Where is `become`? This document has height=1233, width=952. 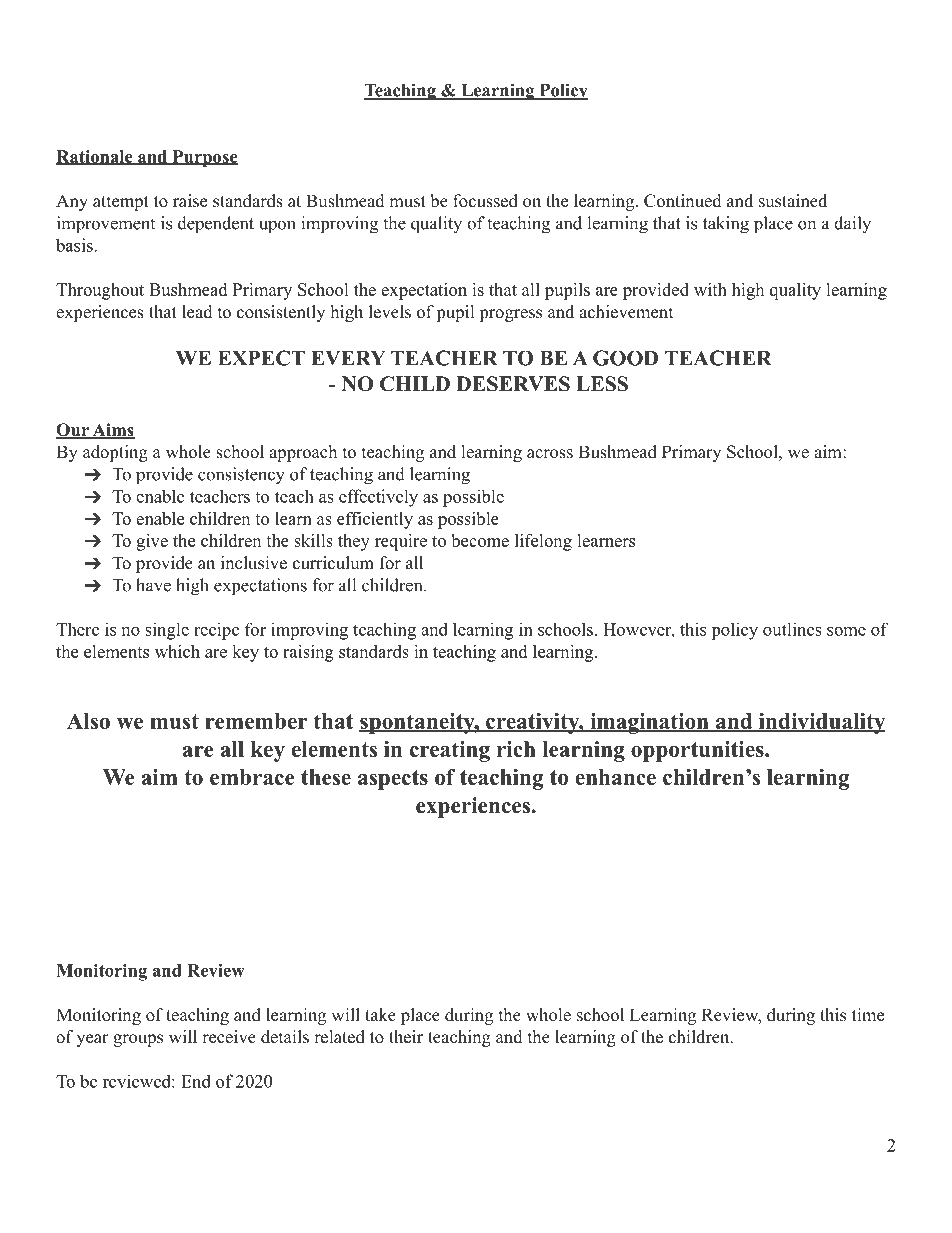 become is located at coordinates (480, 540).
